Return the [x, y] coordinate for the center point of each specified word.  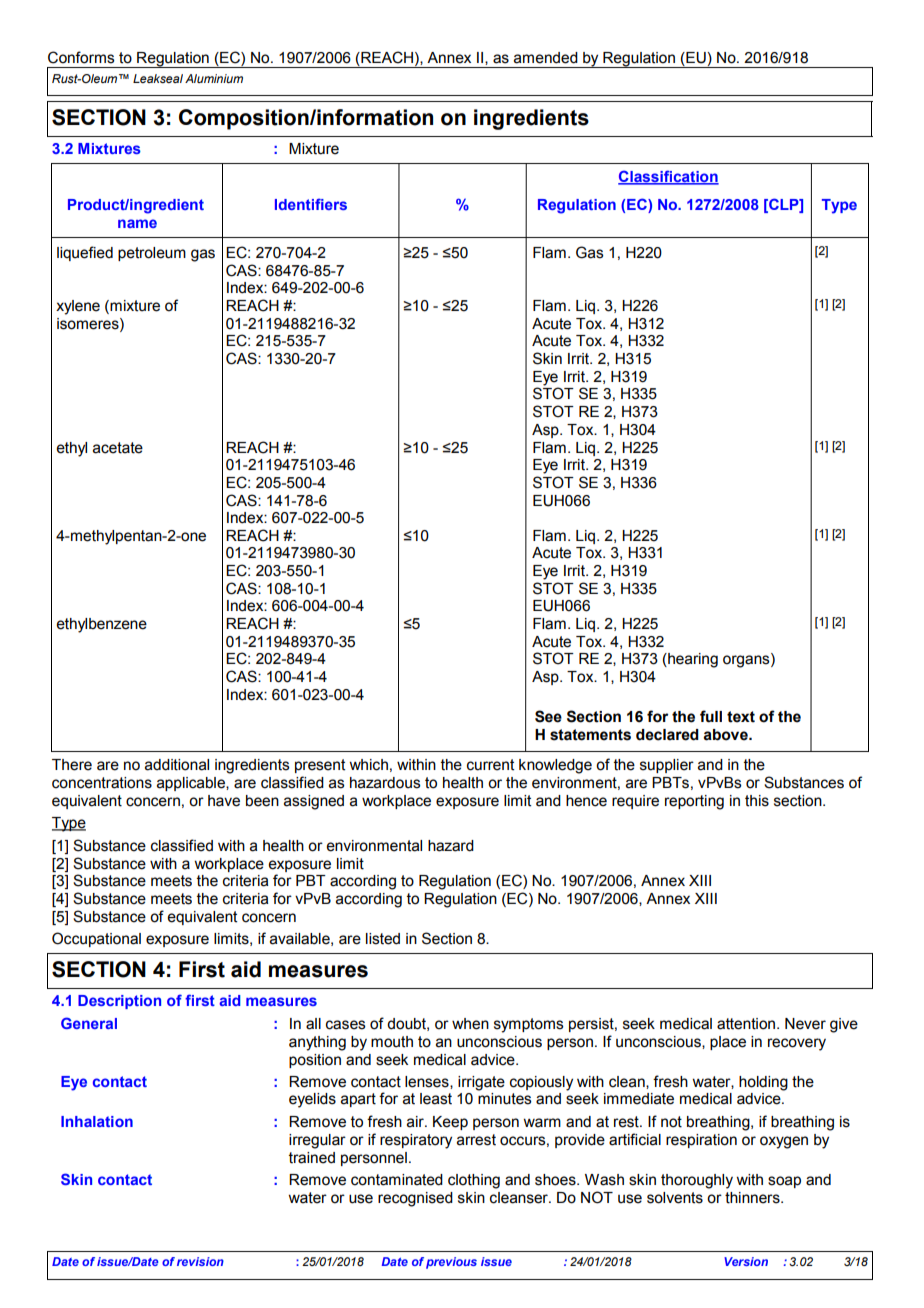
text [741, 717]
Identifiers [311, 204]
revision [200, 1261]
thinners [753, 1198]
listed [383, 939]
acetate [118, 448]
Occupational [96, 939]
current [490, 765]
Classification [668, 177]
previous [451, 1263]
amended [546, 58]
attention [747, 1024]
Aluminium [214, 78]
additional [177, 765]
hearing [692, 660]
